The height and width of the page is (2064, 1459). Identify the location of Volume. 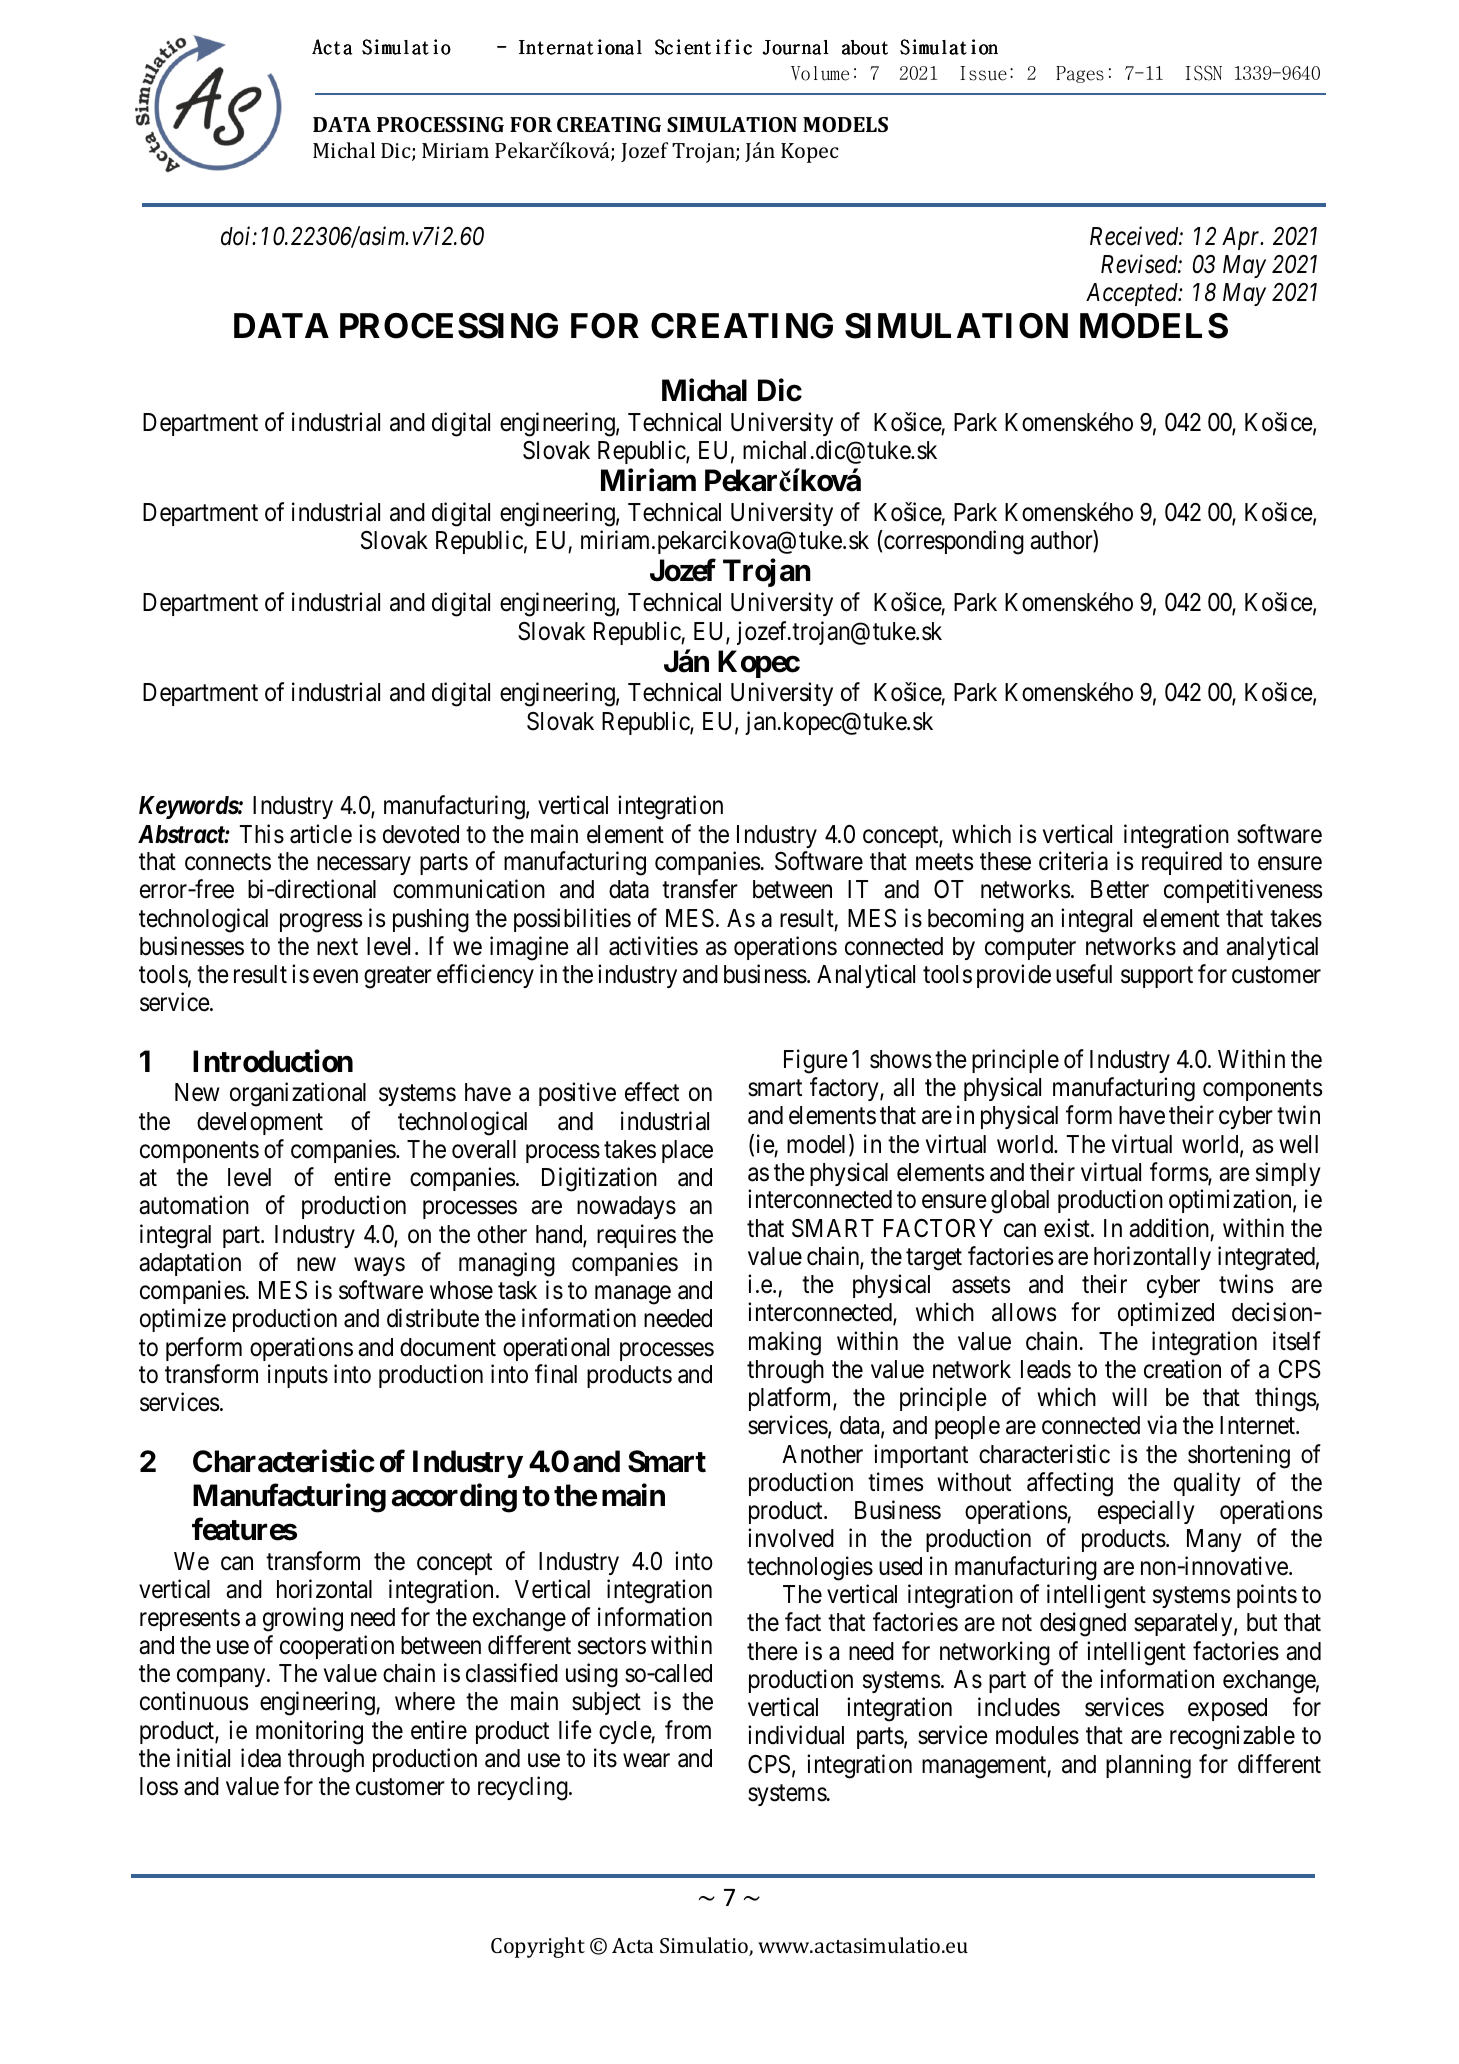
(820, 73).
